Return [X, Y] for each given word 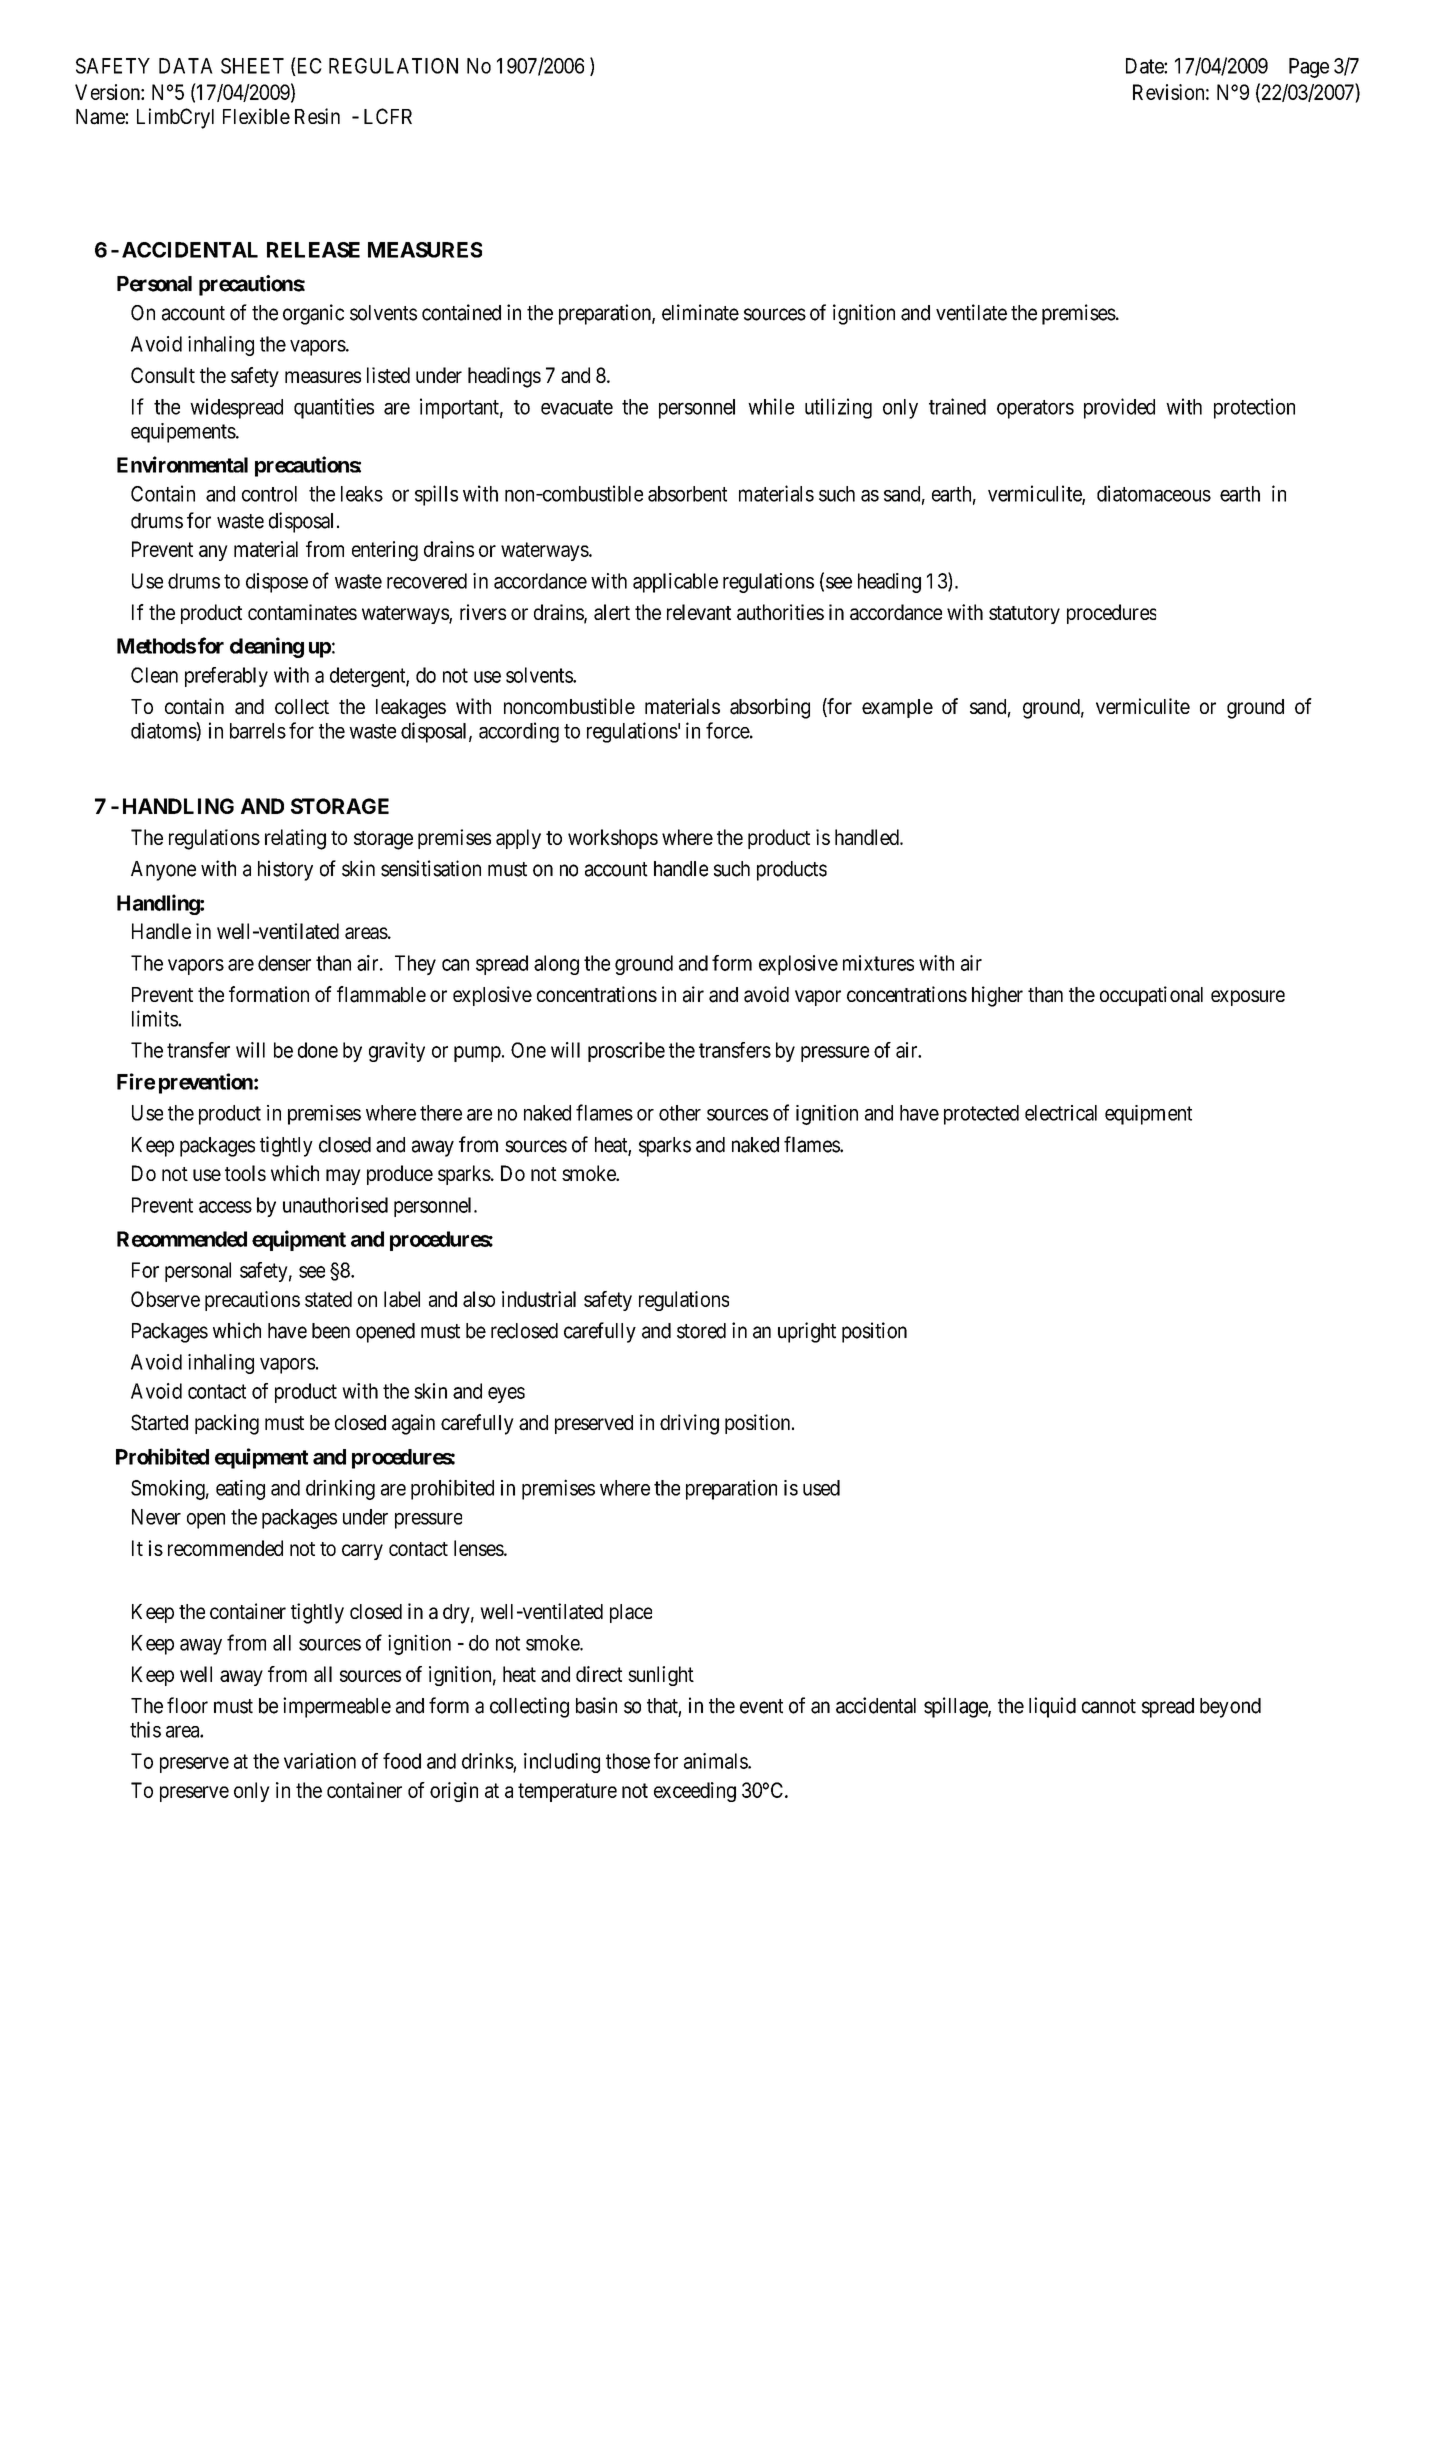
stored [701, 1331]
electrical [1061, 1113]
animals [716, 1761]
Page [1309, 68]
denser [284, 963]
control [269, 494]
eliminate [700, 312]
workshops [613, 839]
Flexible [256, 116]
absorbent [687, 494]
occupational [1151, 996]
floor [187, 1705]
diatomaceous [1154, 493]
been [331, 1331]
